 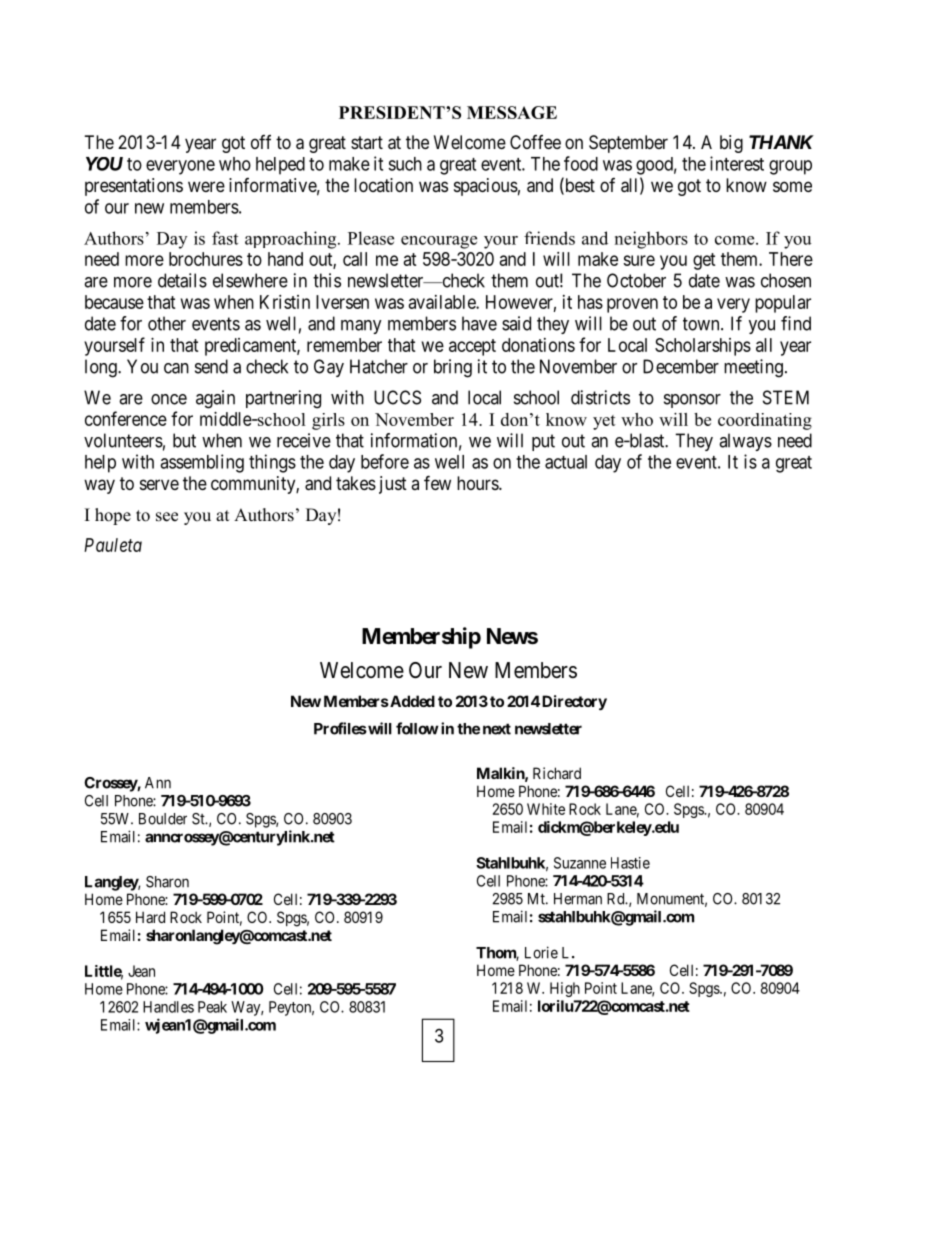 What do you see at coordinates (405, 164) in the page?
I see `such` at bounding box center [405, 164].
